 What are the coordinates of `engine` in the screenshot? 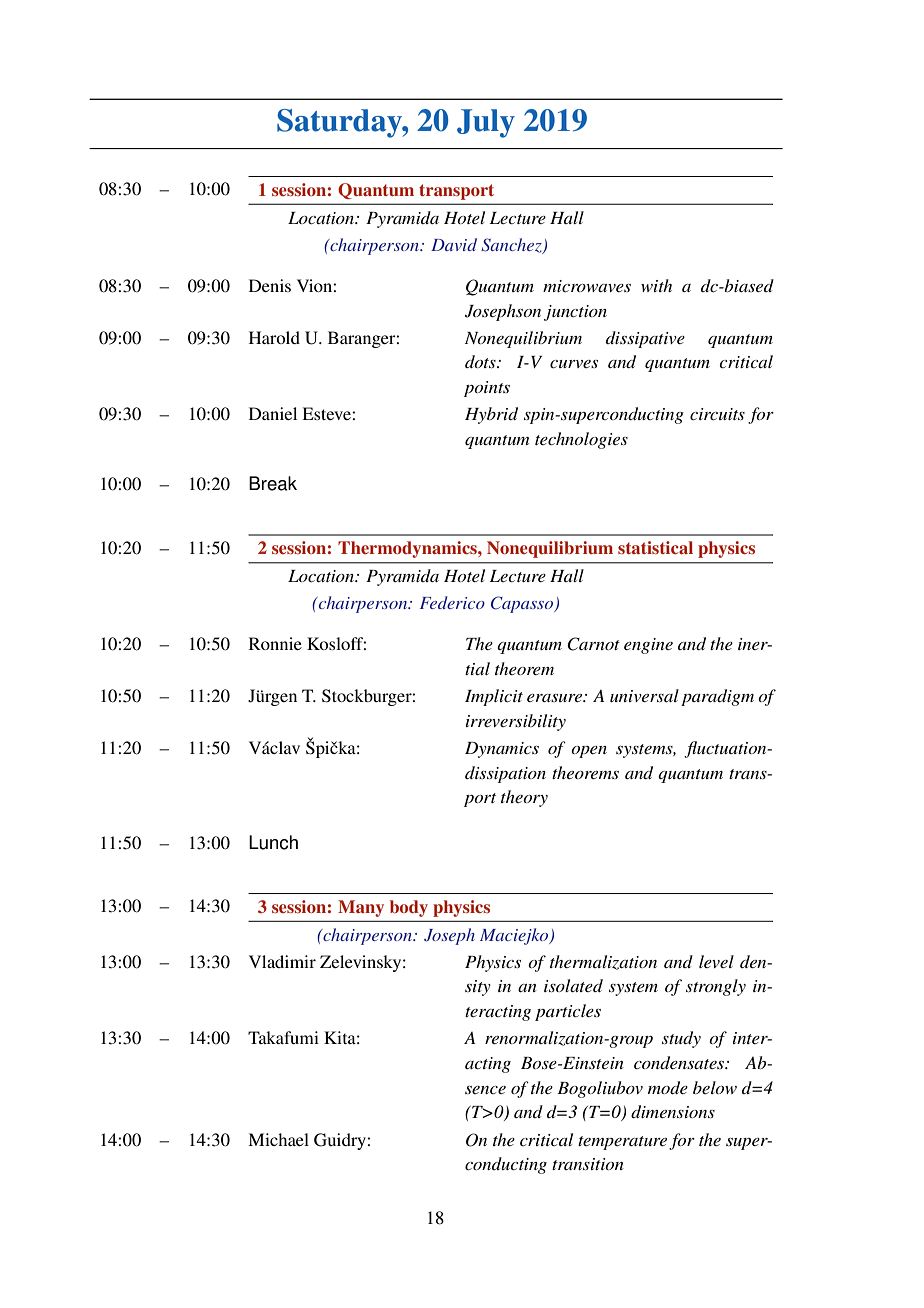 It's located at (648, 646).
